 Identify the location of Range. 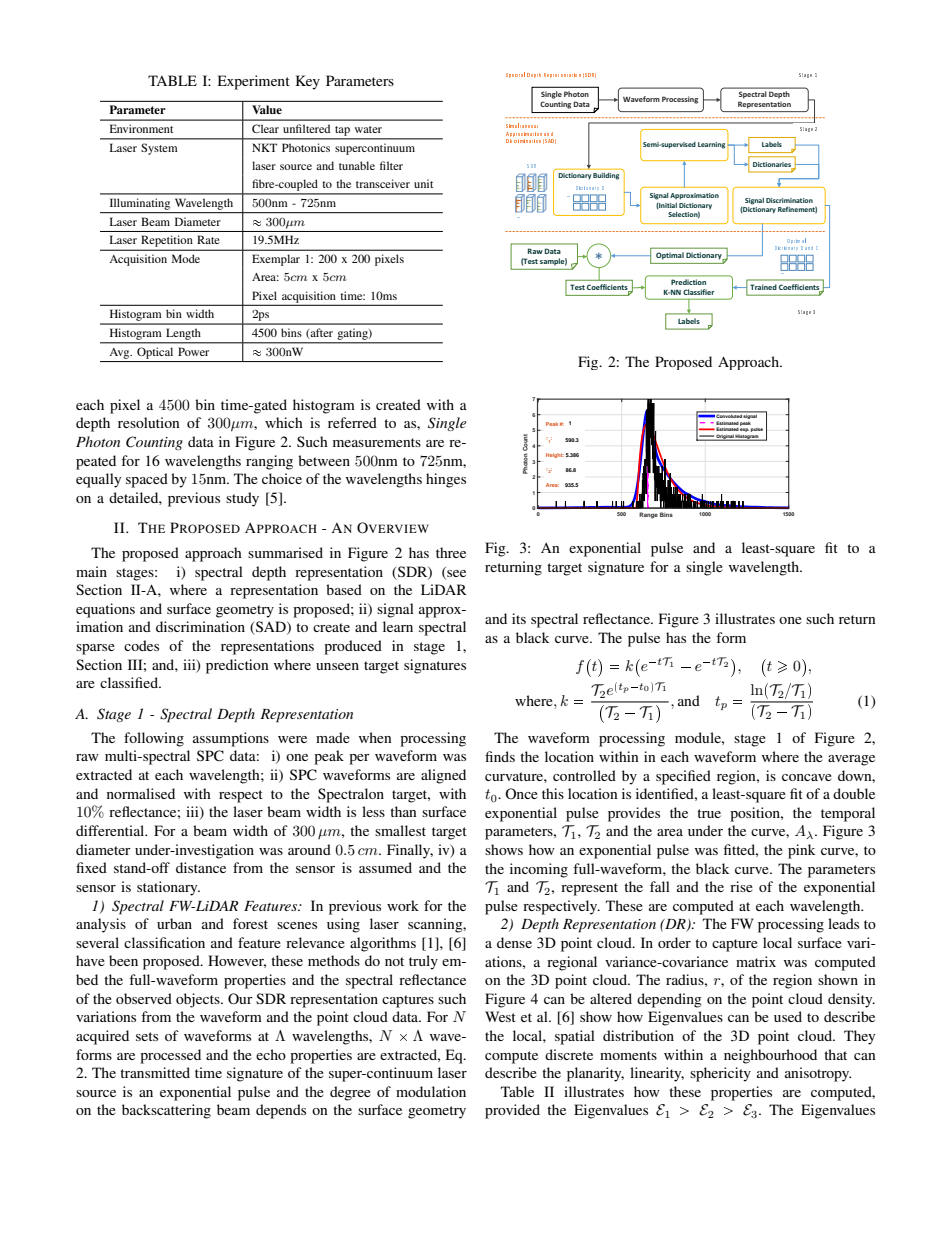
(648, 515).
